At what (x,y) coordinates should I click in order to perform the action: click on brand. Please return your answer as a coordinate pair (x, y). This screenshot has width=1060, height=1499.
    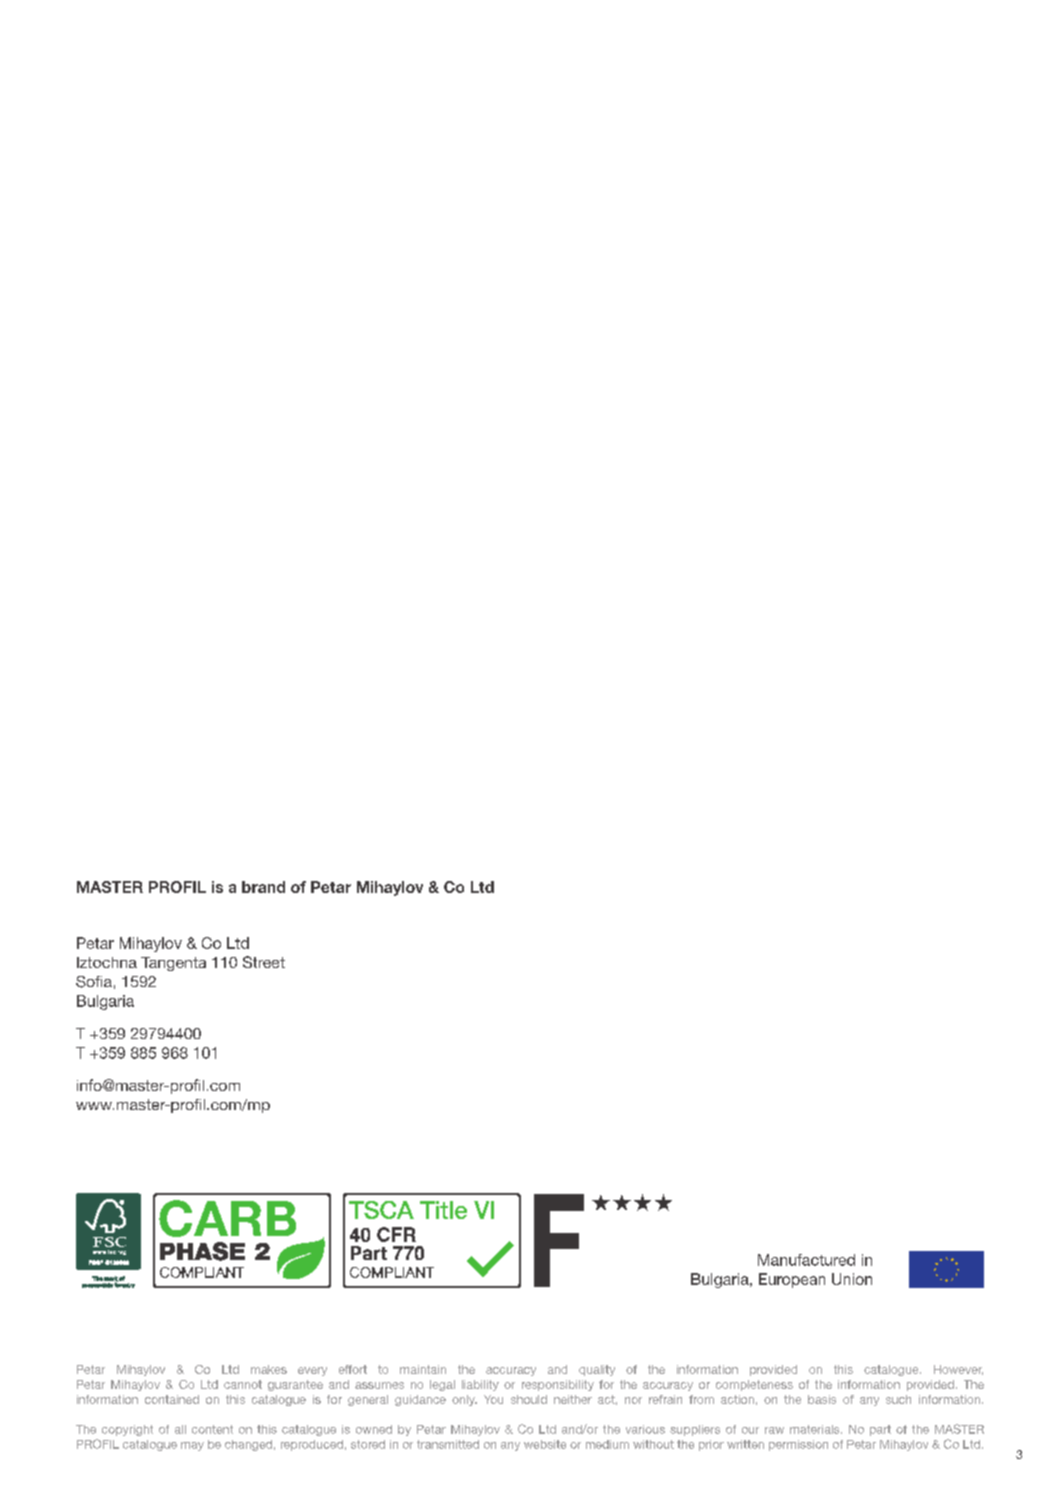
    Looking at the image, I should click on (263, 887).
